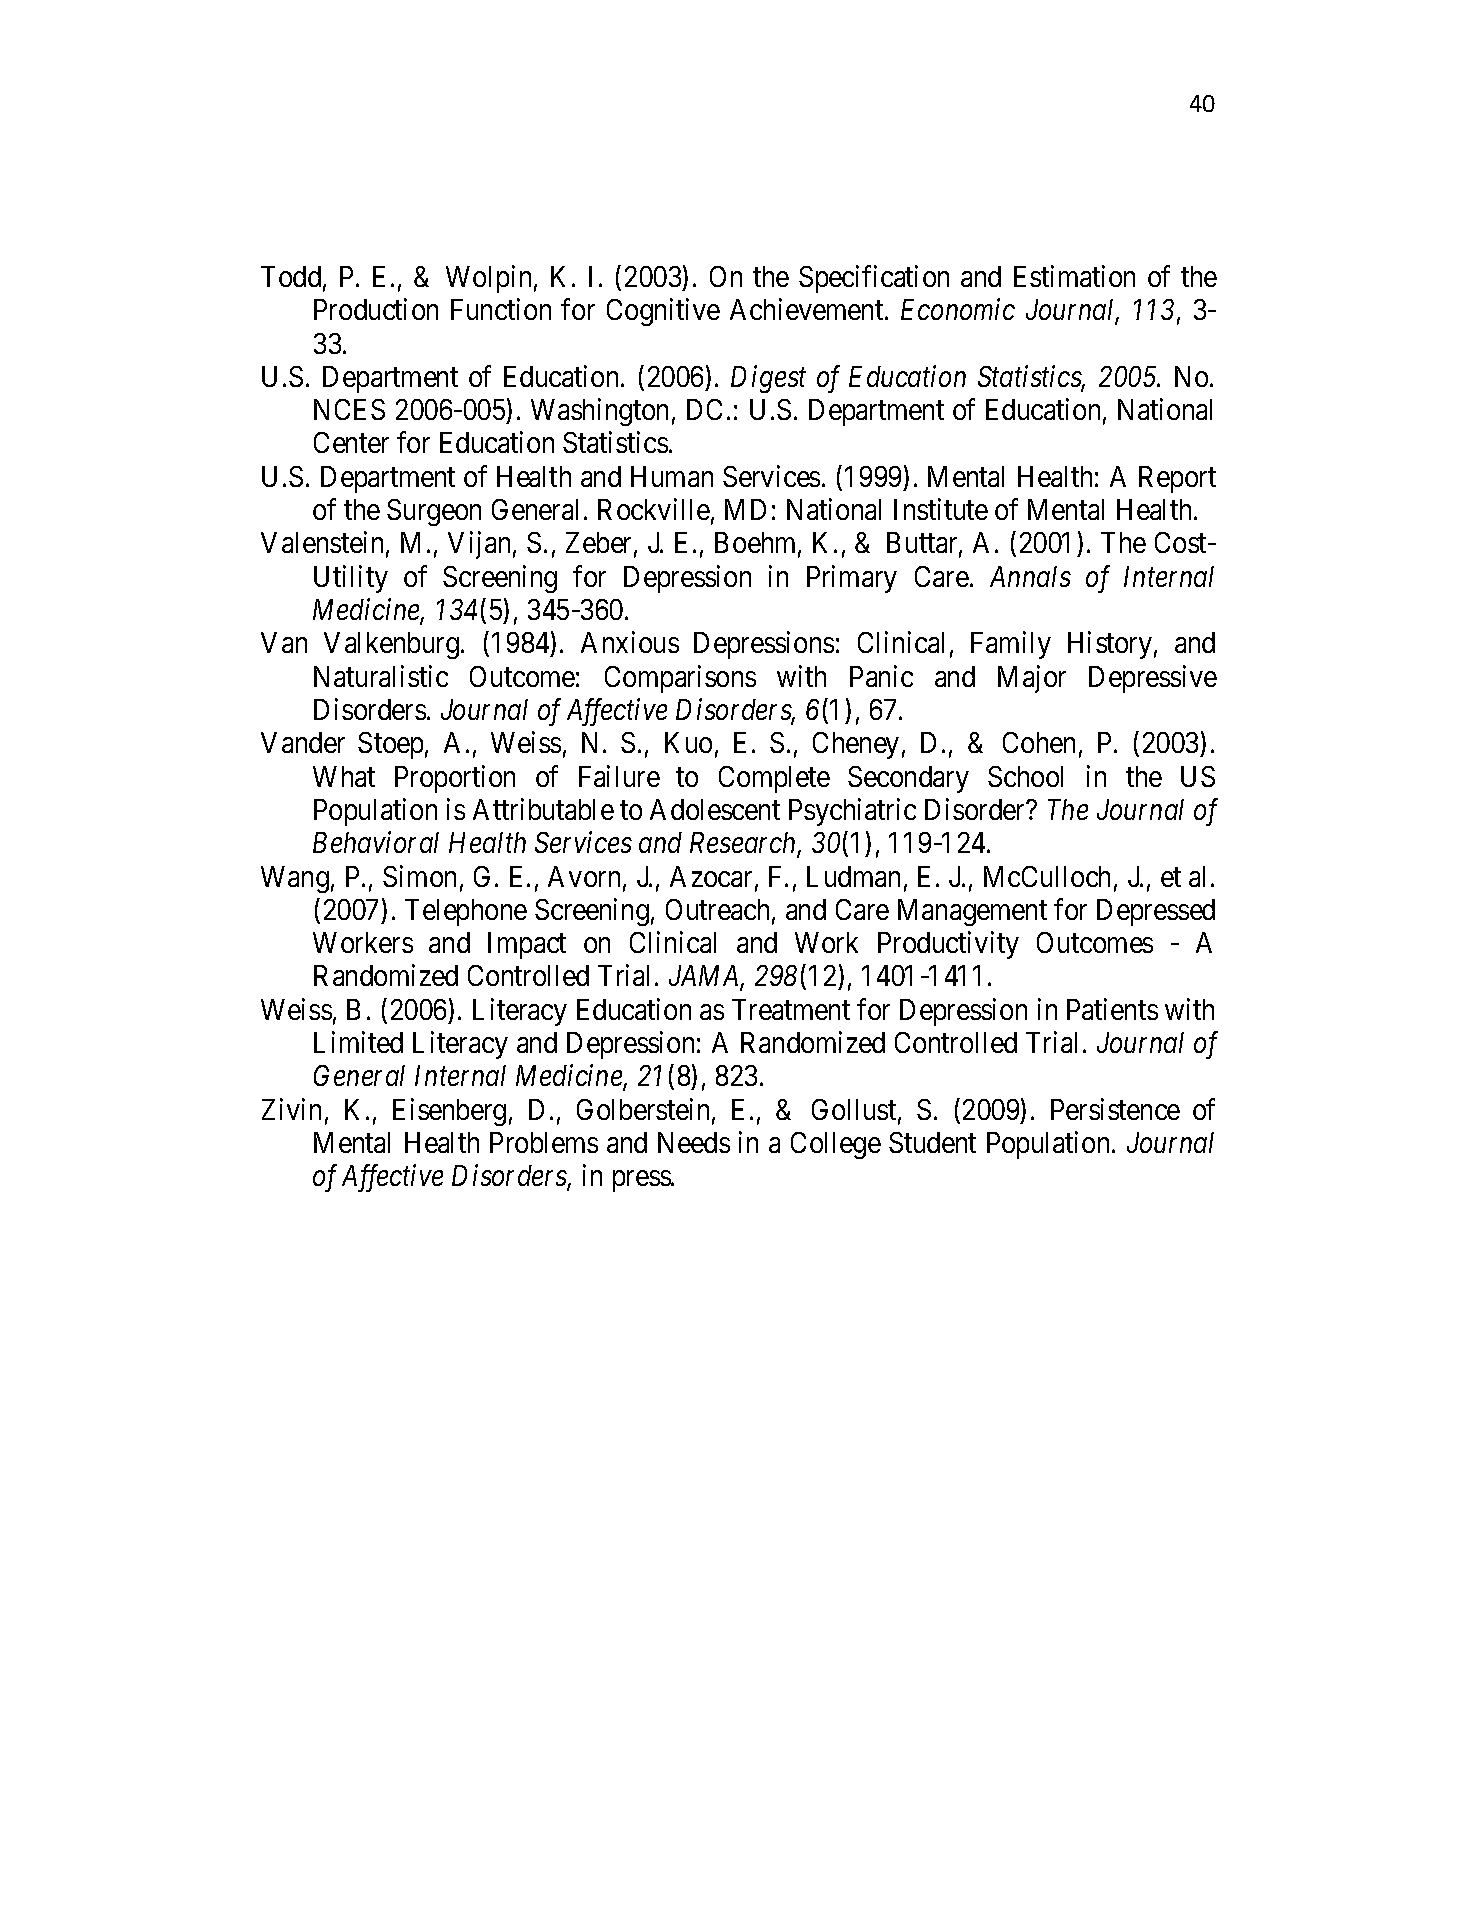 The width and height of the page is (1477, 1912). Describe the element at coordinates (694, 1142) in the page. I see `Needs` at that location.
